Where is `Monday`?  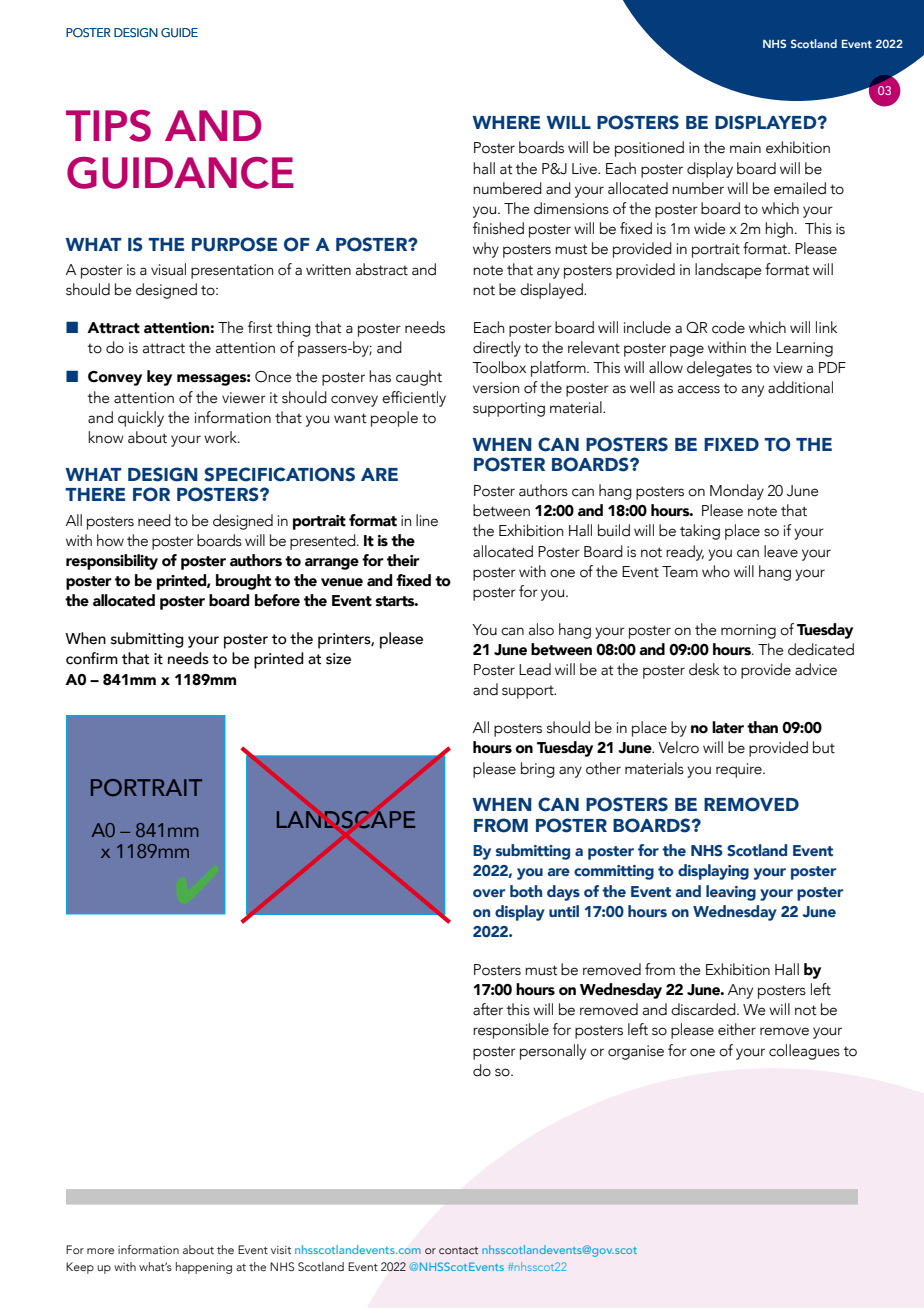 Monday is located at coordinates (737, 492).
